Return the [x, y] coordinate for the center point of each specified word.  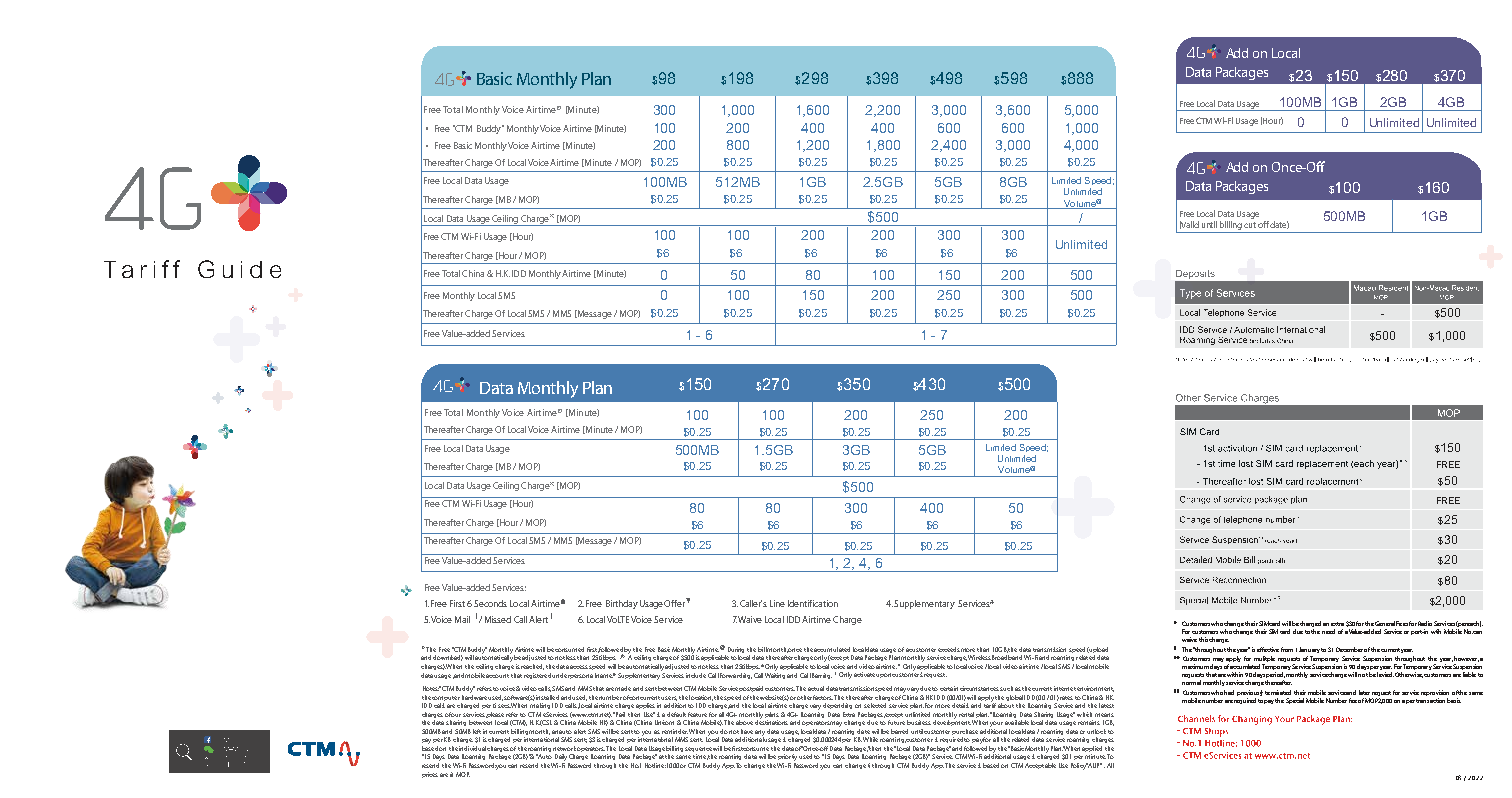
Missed [498, 619]
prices [430, 775]
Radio [1425, 623]
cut [1250, 225]
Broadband [1007, 657]
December [1349, 649]
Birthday [622, 604]
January [1309, 650]
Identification [813, 603]
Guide [239, 269]
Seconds [490, 603]
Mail [462, 619]
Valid [1189, 225]
